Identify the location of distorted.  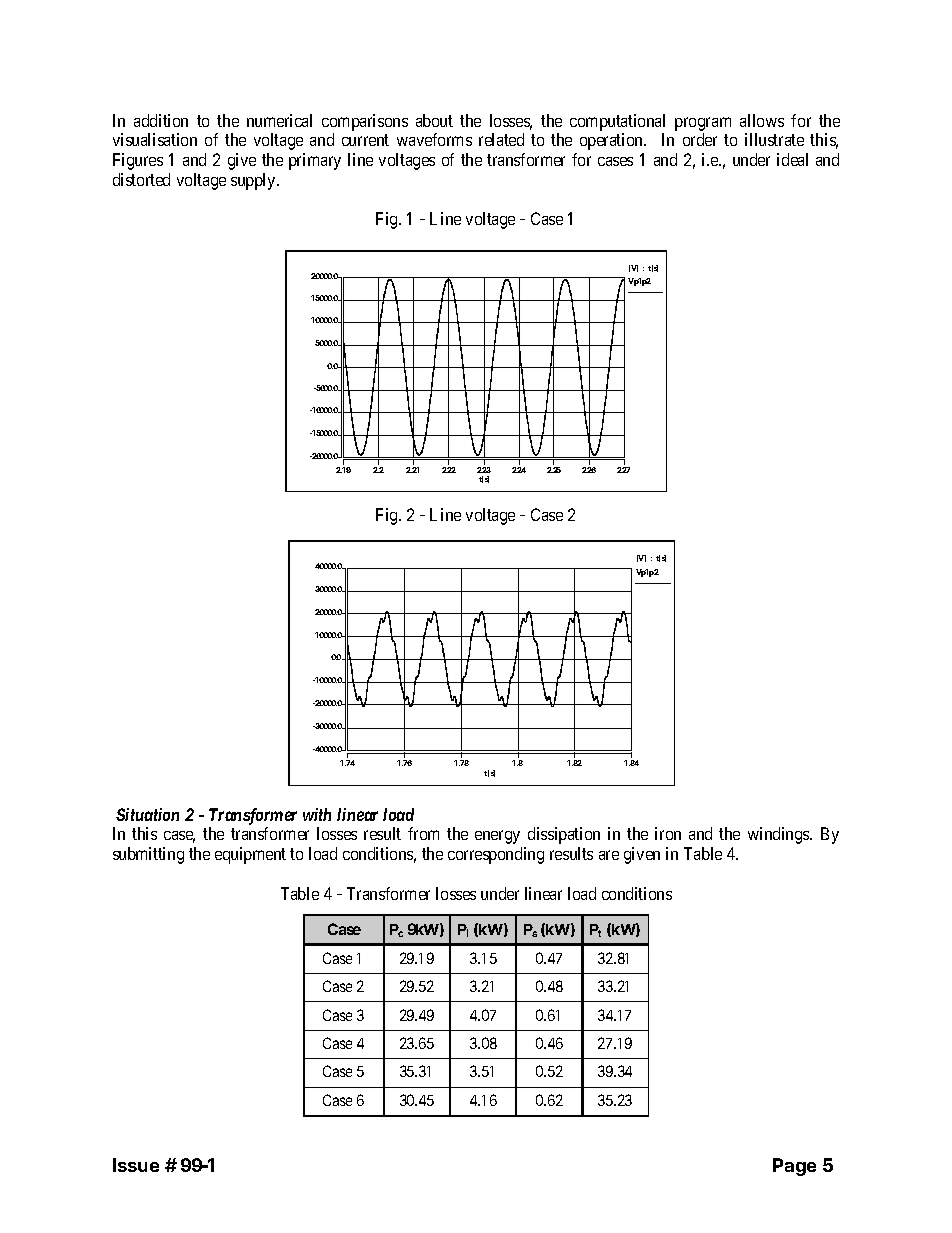
(141, 179).
